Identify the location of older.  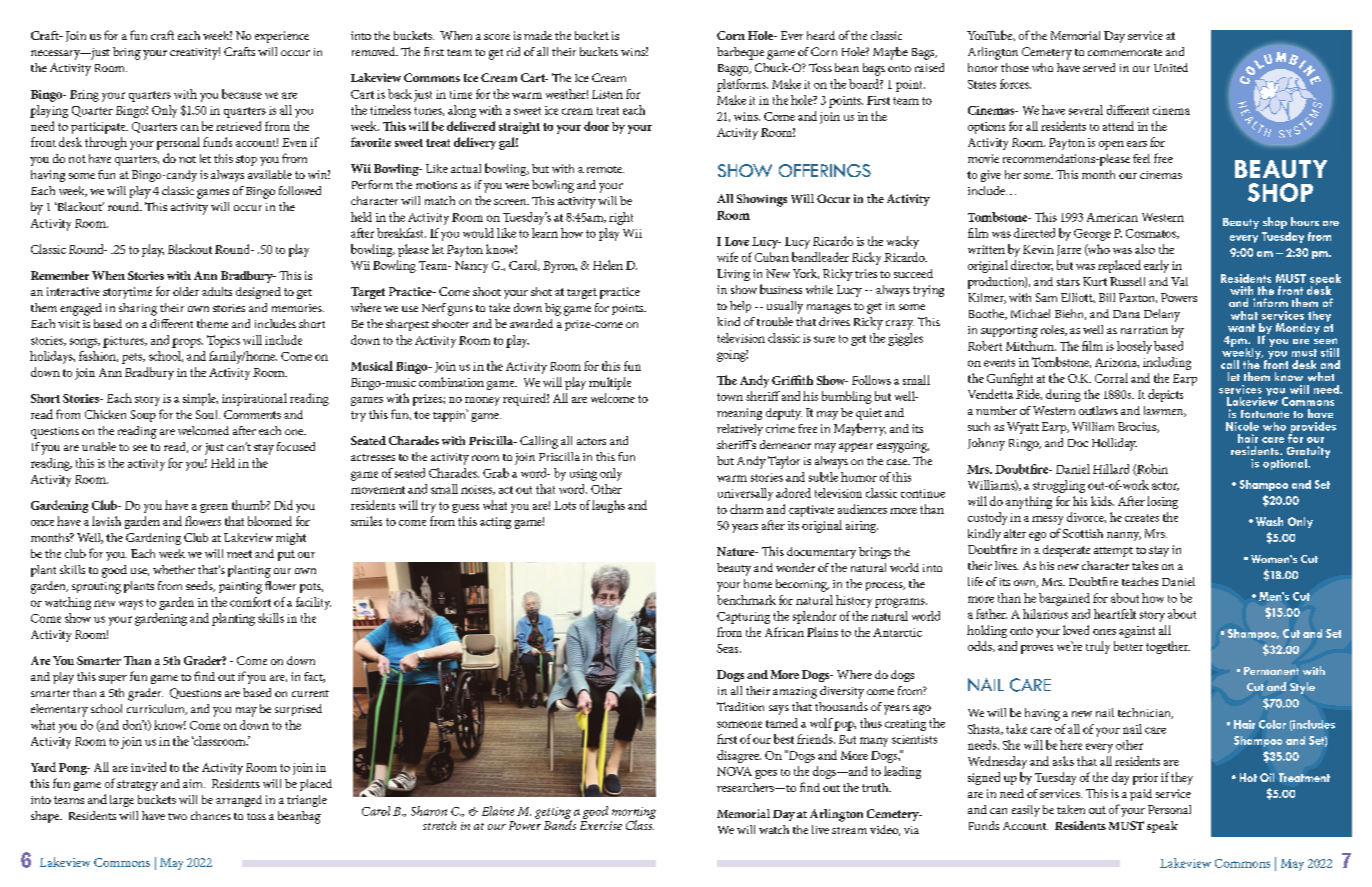
(186, 291).
